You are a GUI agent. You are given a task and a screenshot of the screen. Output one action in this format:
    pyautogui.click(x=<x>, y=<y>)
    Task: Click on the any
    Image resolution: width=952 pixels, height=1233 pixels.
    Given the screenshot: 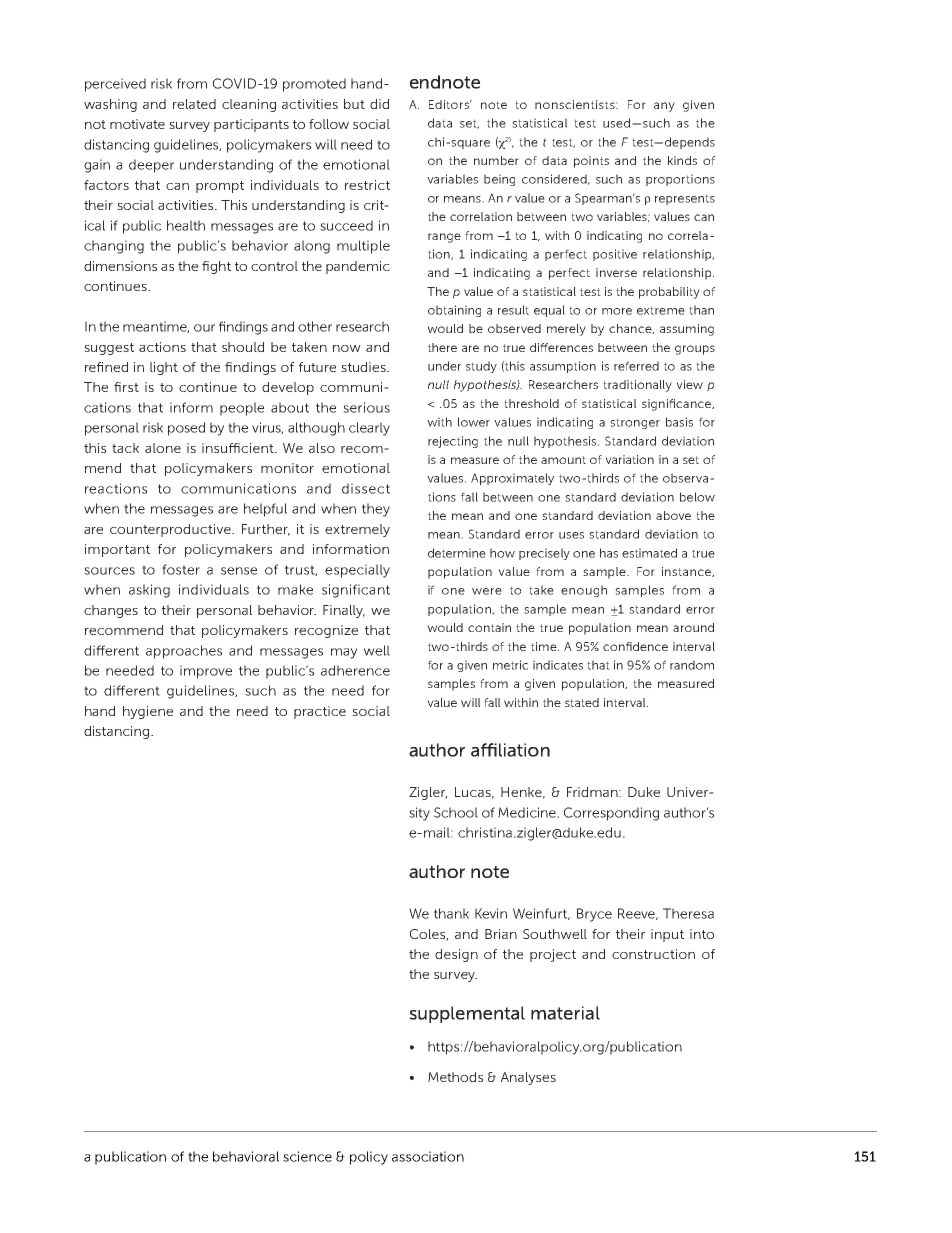 What is the action you would take?
    pyautogui.click(x=664, y=107)
